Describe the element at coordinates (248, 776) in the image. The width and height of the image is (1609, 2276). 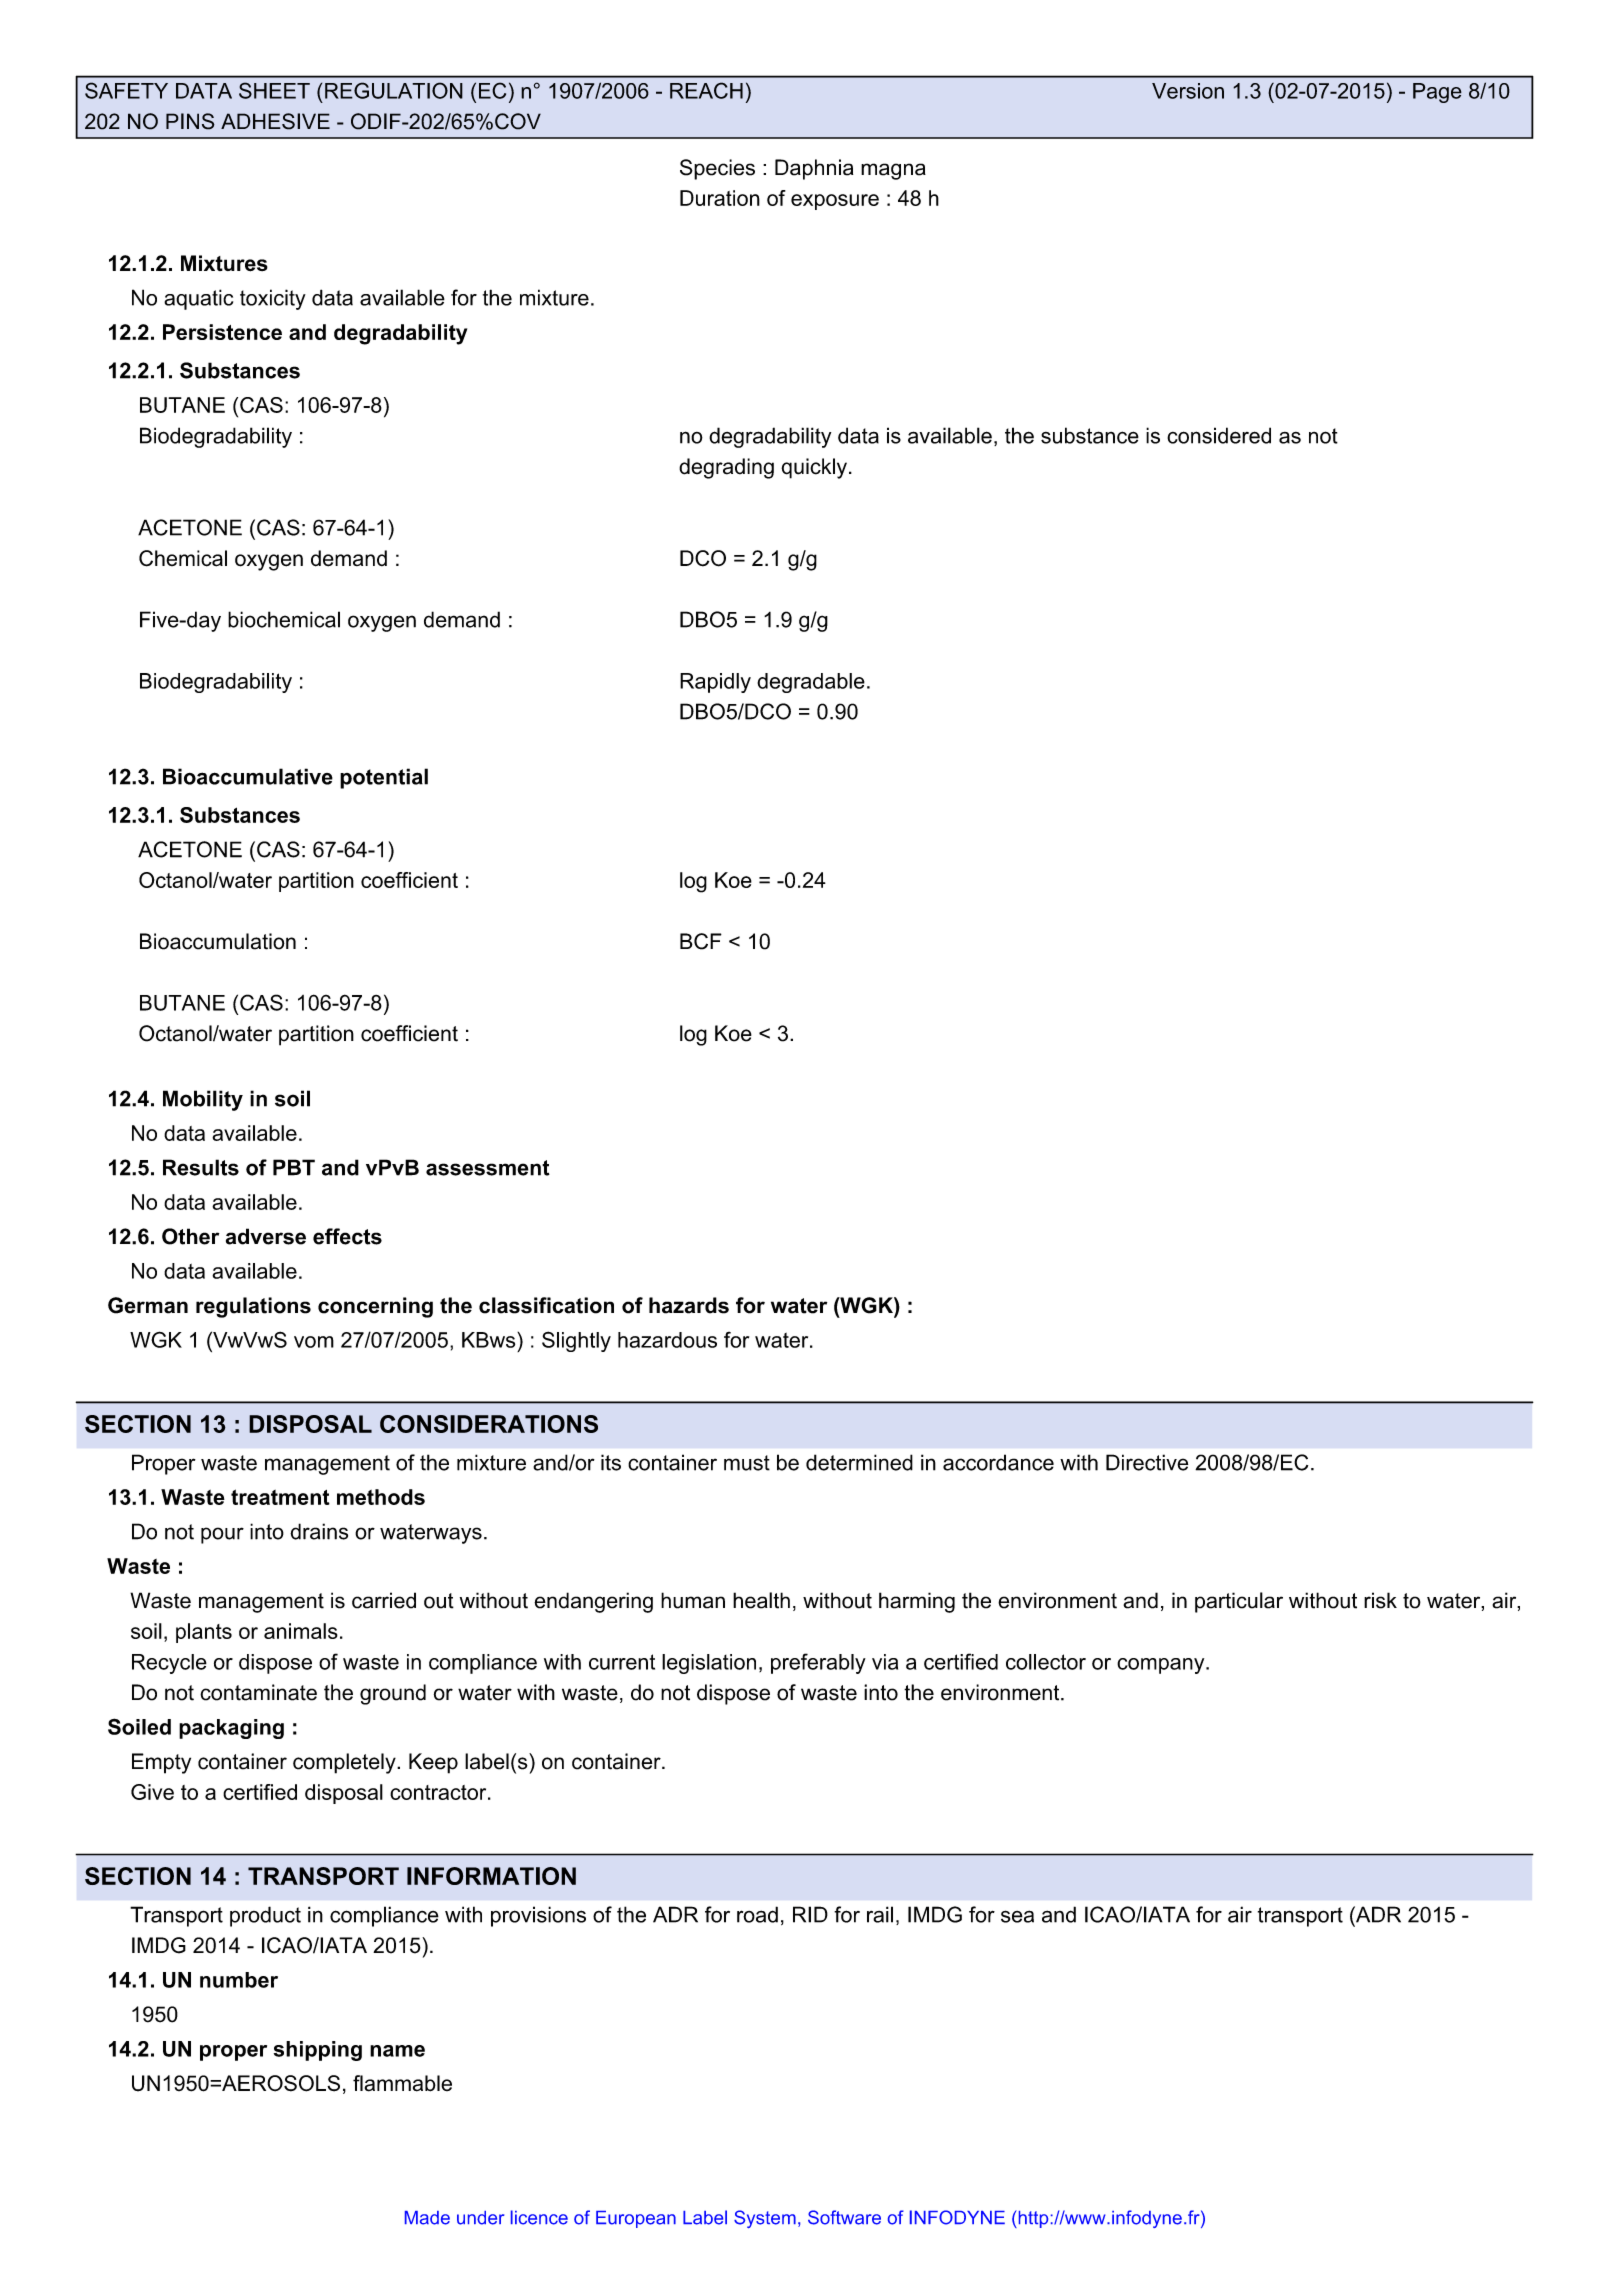
I see `Bioaccumulative` at that location.
